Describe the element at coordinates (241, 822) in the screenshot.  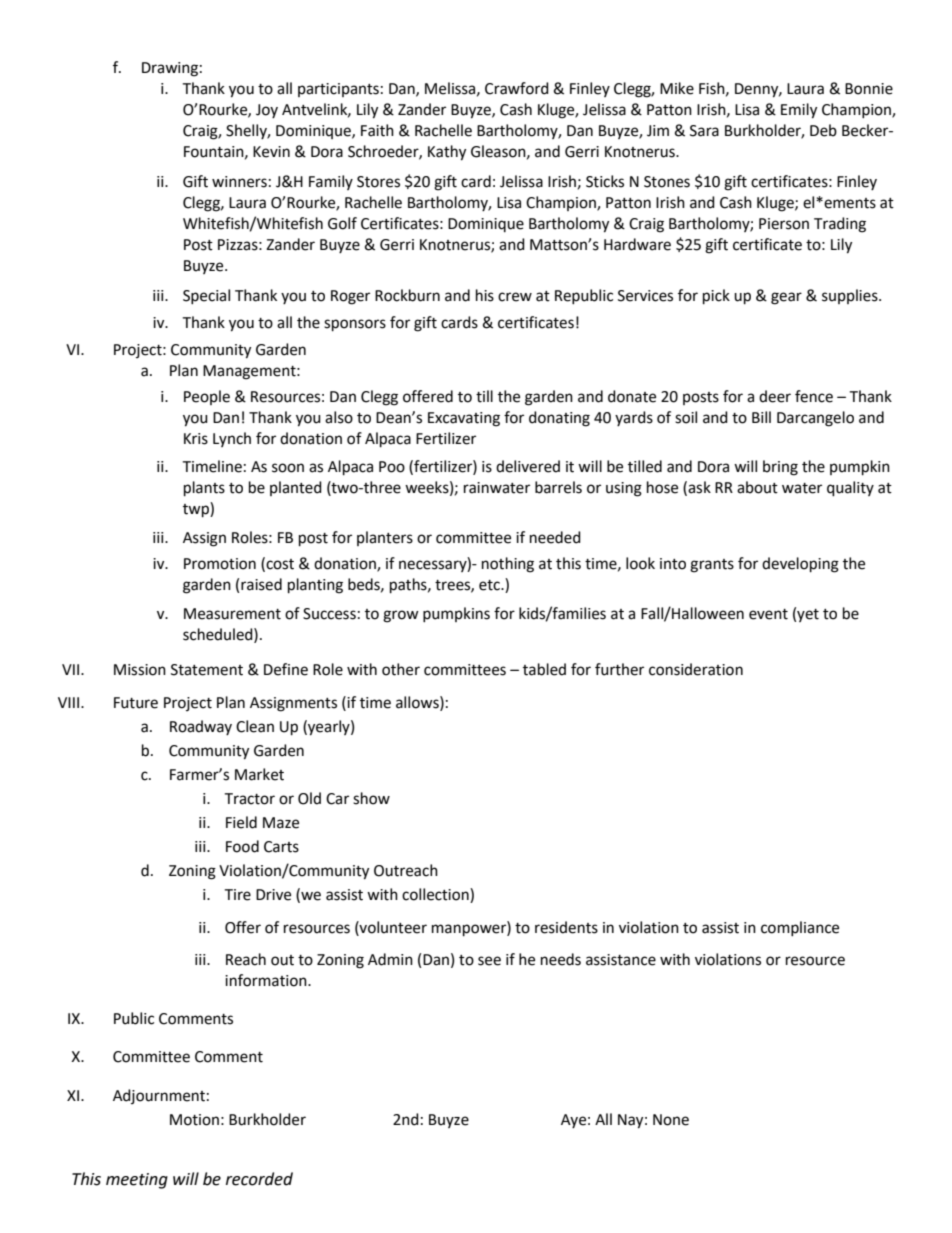
I see `Field` at that location.
